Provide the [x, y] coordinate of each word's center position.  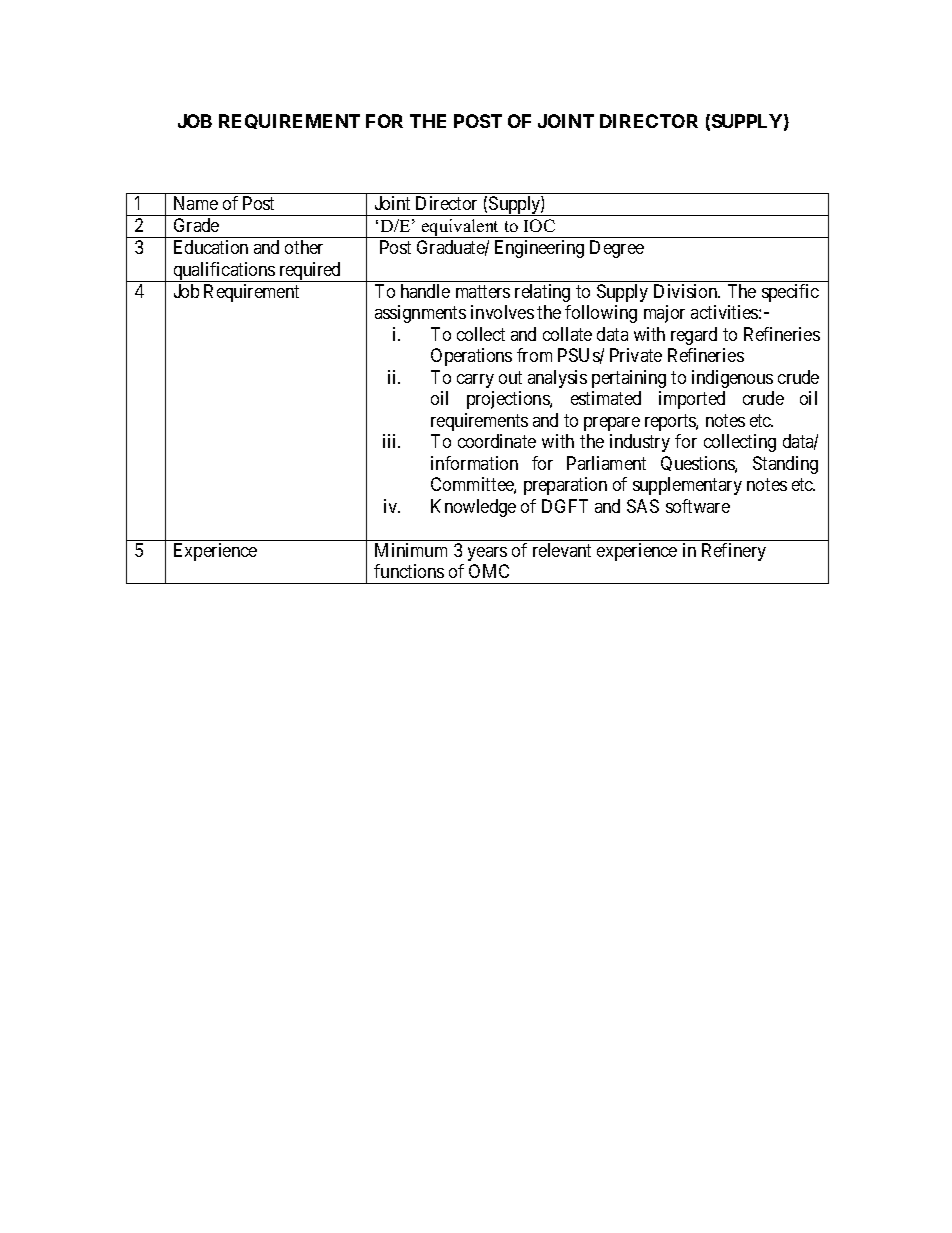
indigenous [732, 379]
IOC [539, 225]
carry [475, 381]
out [510, 377]
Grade [196, 225]
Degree [617, 249]
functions [409, 571]
